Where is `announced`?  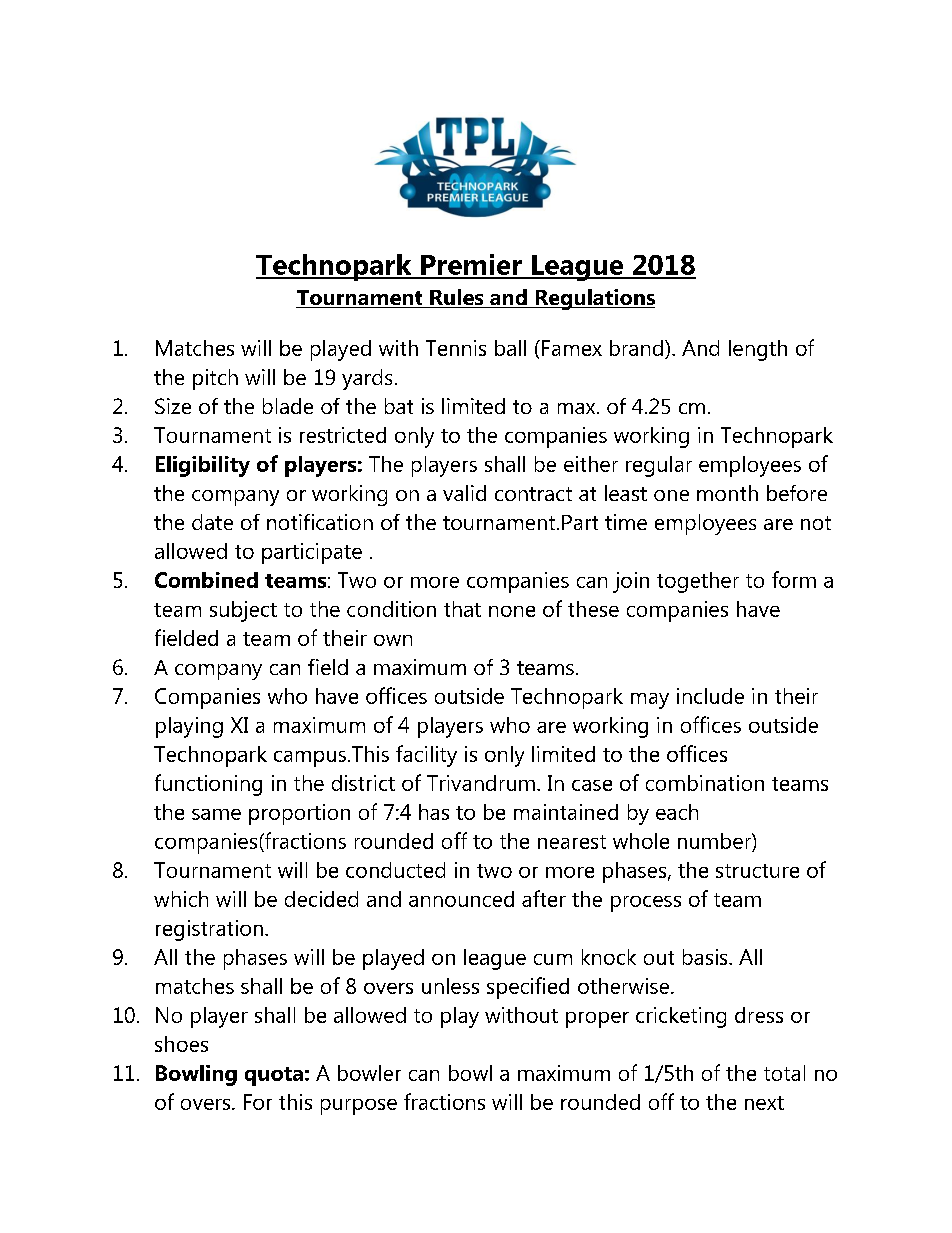 announced is located at coordinates (461, 899).
